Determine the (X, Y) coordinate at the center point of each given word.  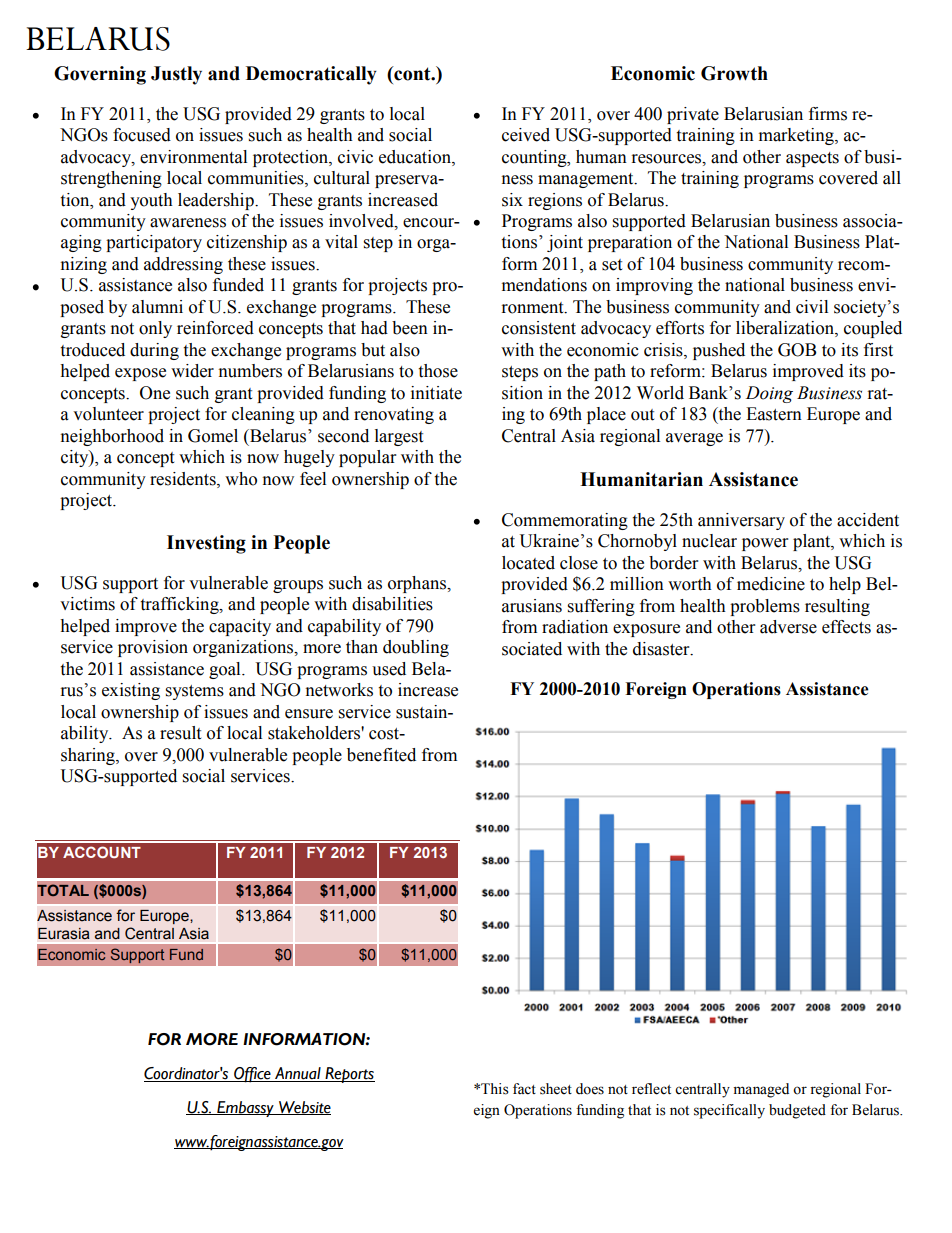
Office (252, 1075)
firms (828, 114)
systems (195, 692)
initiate (436, 393)
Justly (176, 75)
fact (524, 1089)
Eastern (774, 414)
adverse (788, 627)
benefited (381, 755)
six (512, 200)
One (155, 393)
